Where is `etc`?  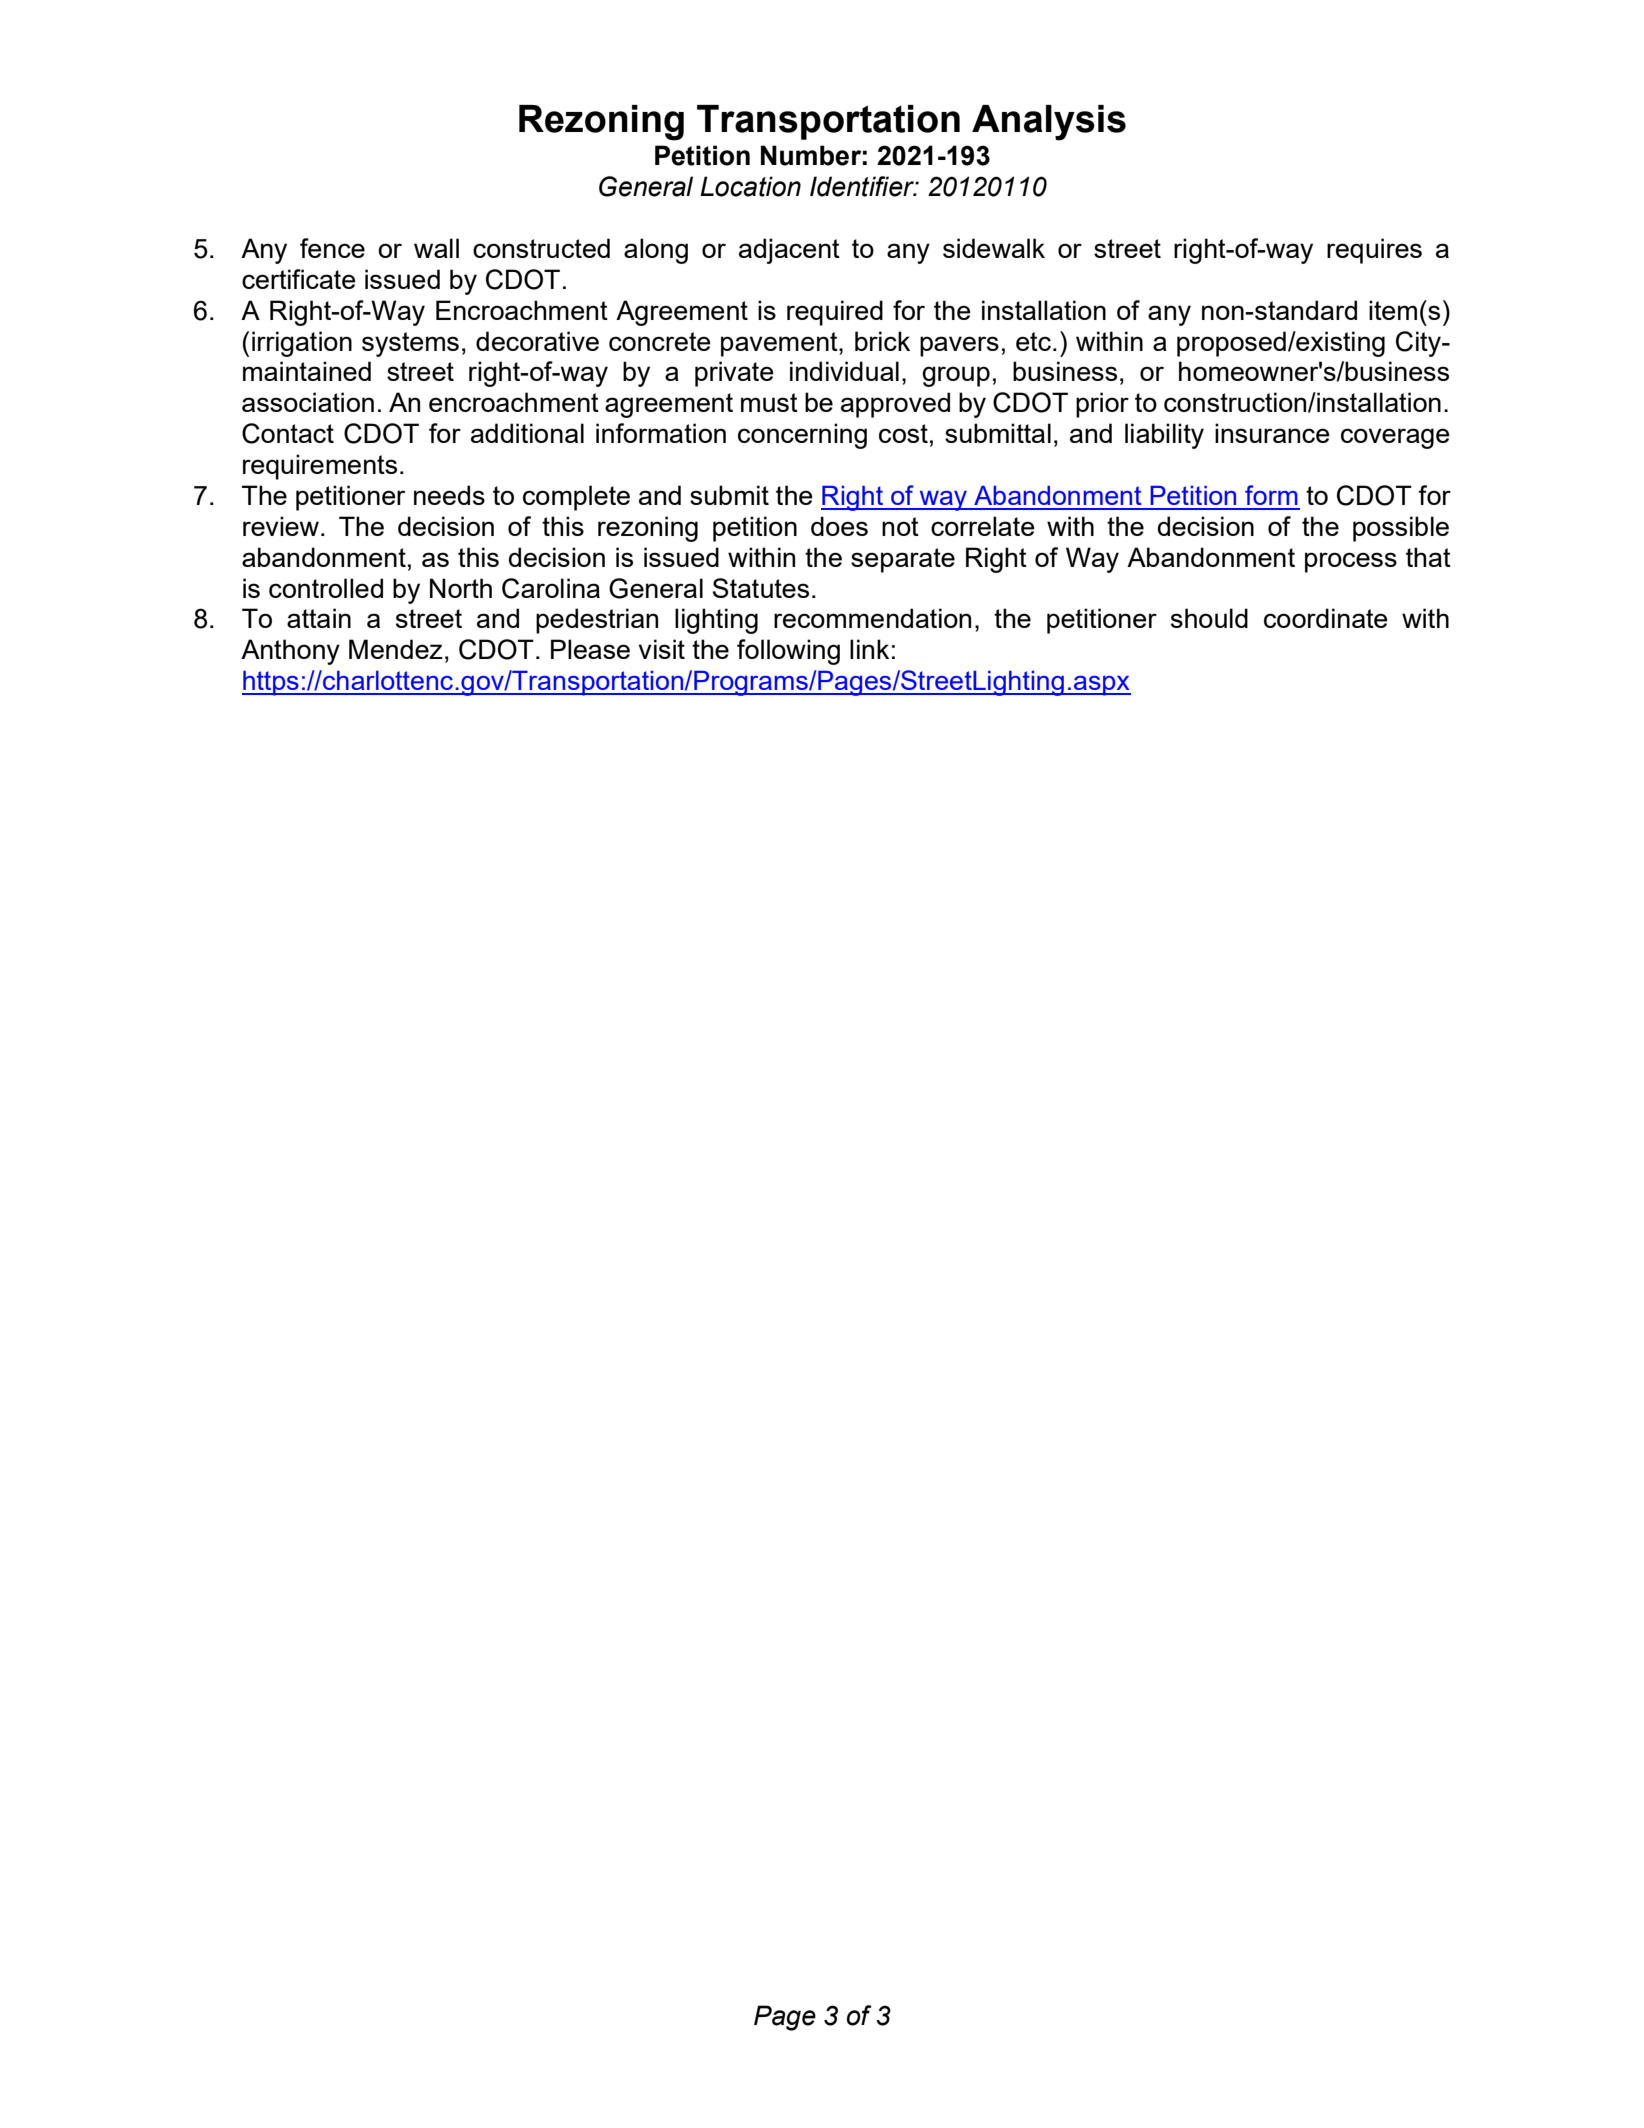 etc is located at coordinates (1033, 341).
